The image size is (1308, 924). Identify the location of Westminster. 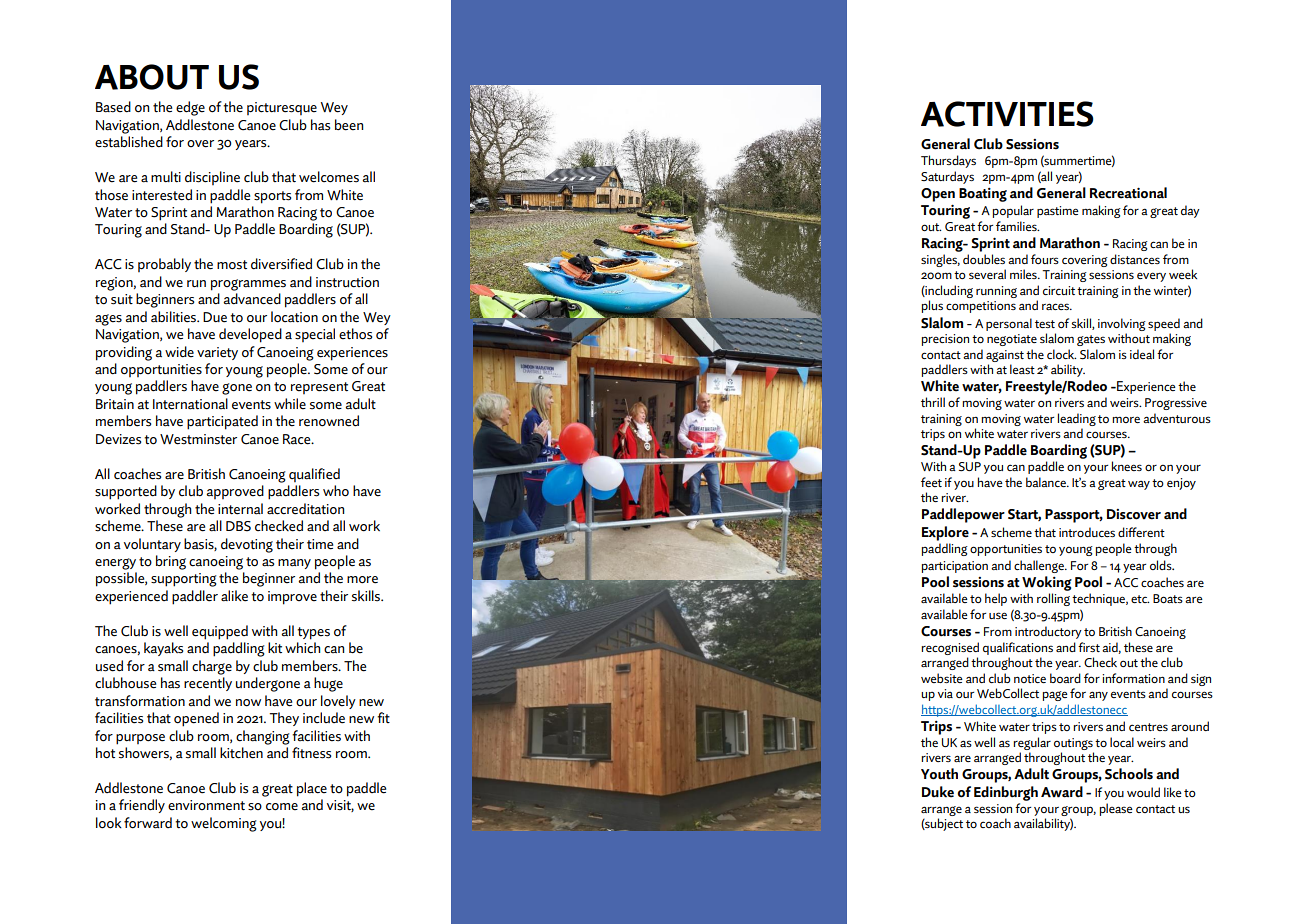
(198, 439).
